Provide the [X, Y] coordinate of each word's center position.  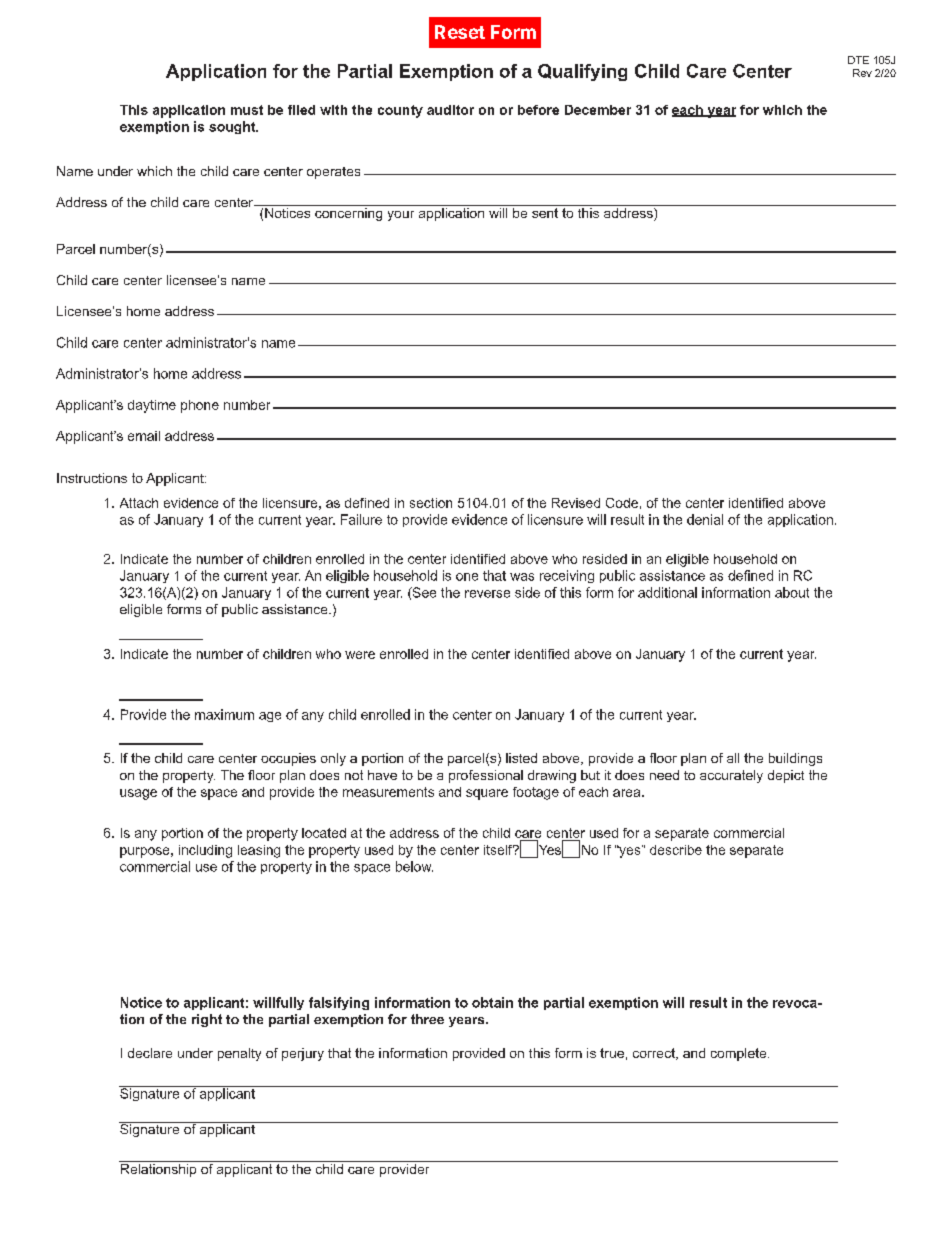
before [538, 110]
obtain [492, 1002]
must [247, 110]
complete [740, 1054]
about [792, 592]
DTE [858, 60]
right [207, 1020]
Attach [139, 503]
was [522, 577]
